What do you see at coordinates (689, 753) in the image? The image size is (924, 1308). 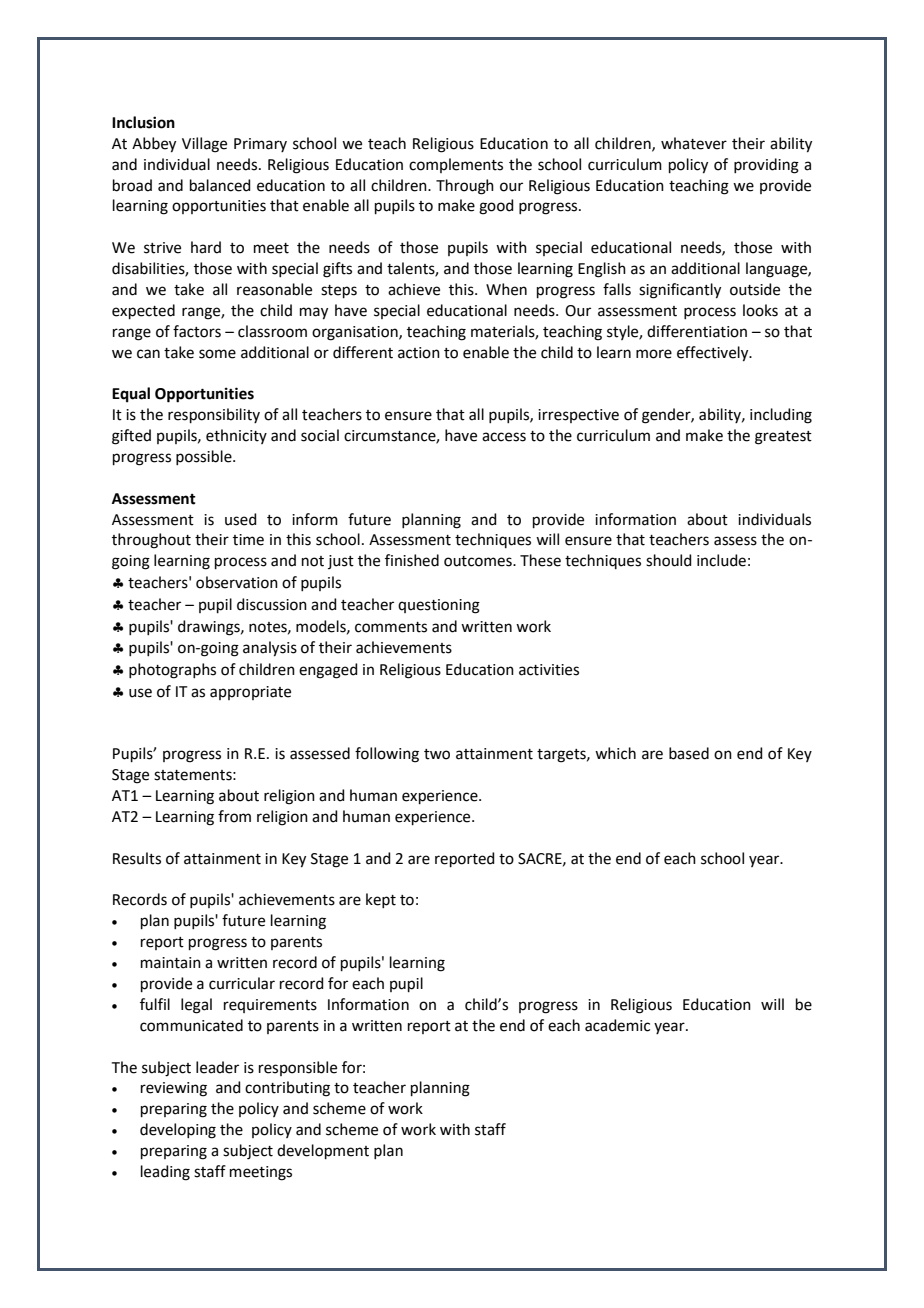 I see `based` at bounding box center [689, 753].
